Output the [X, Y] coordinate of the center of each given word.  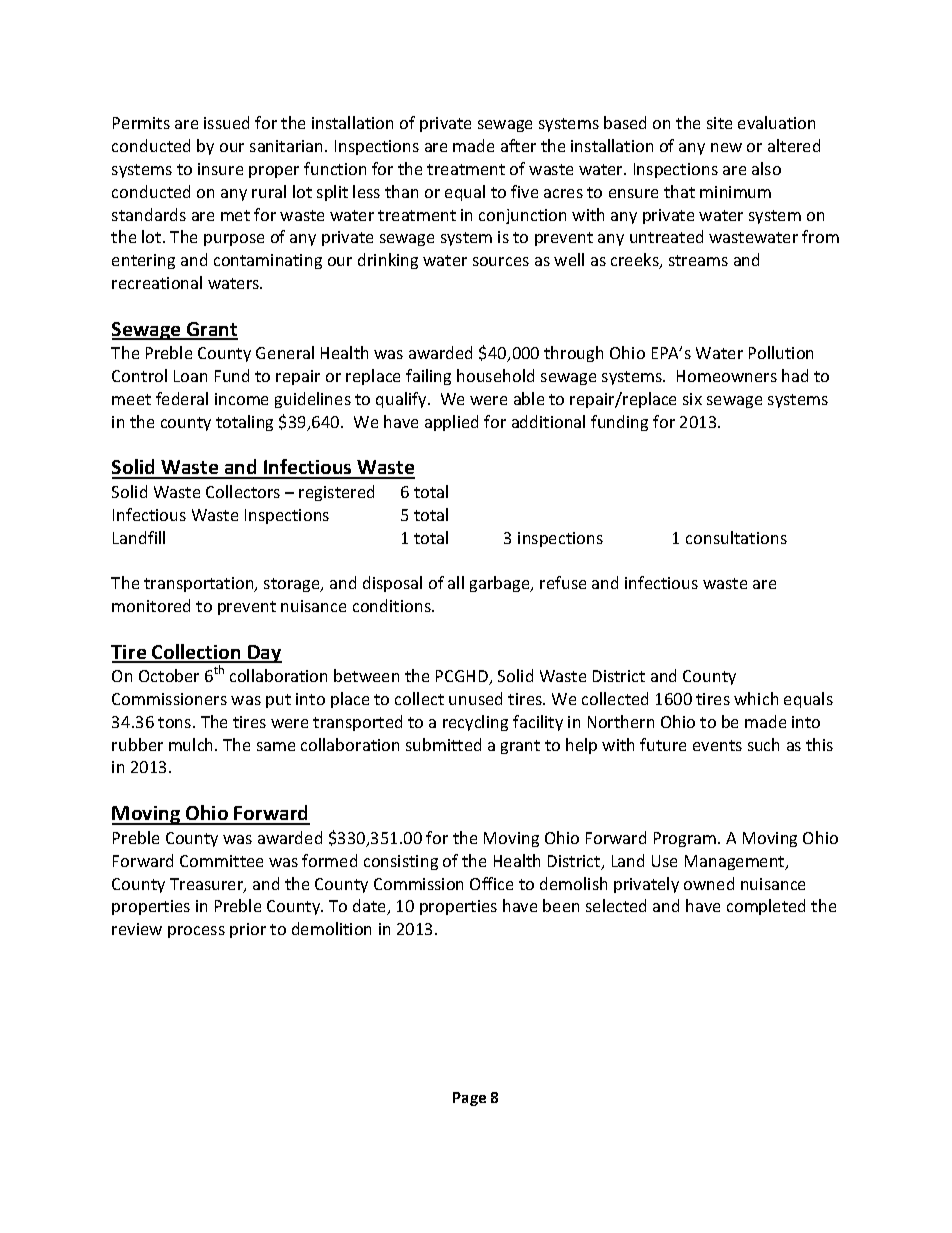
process [196, 932]
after [518, 145]
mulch [192, 744]
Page [469, 1099]
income [241, 399]
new [726, 147]
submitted [443, 744]
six [692, 399]
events [717, 745]
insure [220, 169]
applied [451, 423]
